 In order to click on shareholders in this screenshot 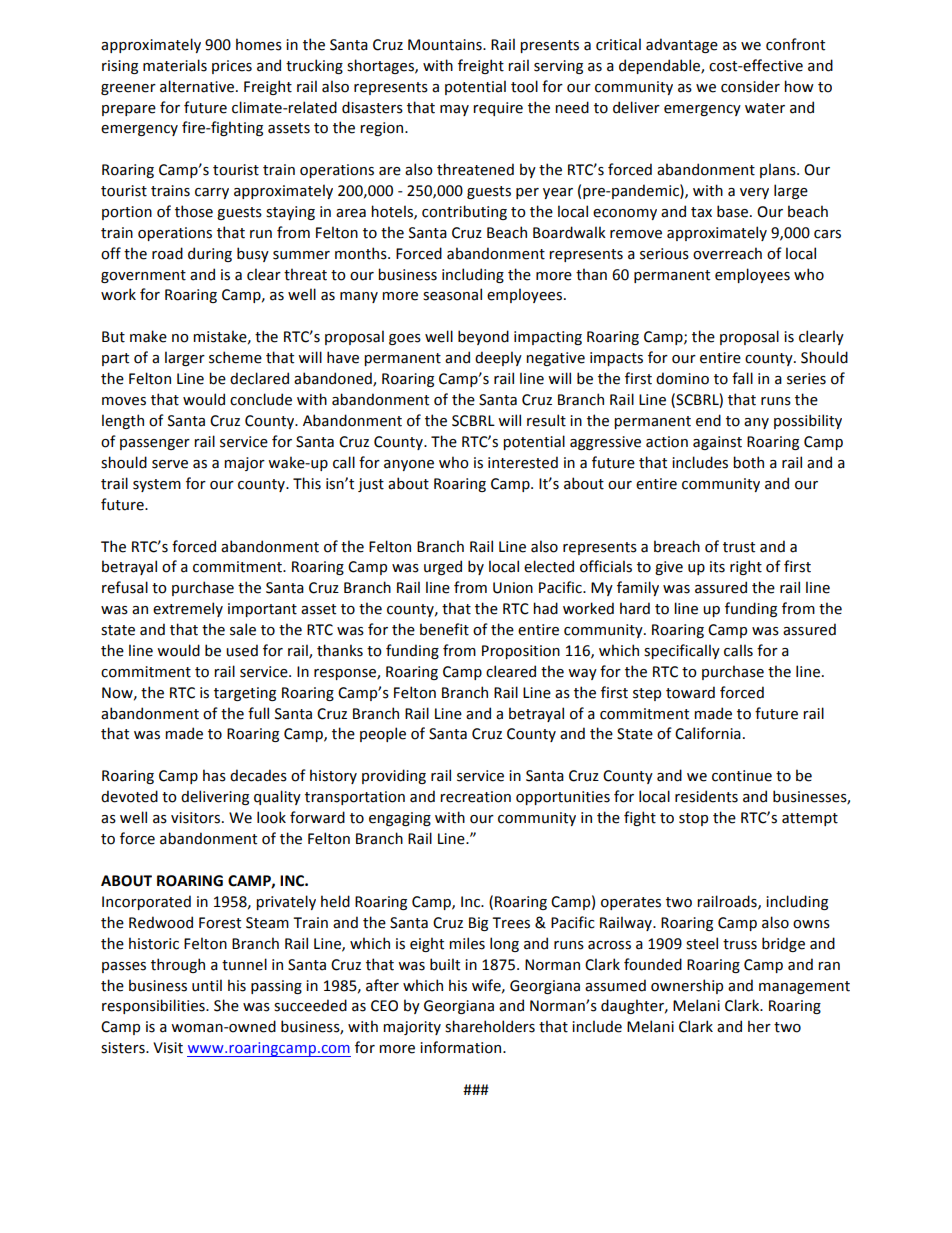, I will do `click(490, 1026)`.
